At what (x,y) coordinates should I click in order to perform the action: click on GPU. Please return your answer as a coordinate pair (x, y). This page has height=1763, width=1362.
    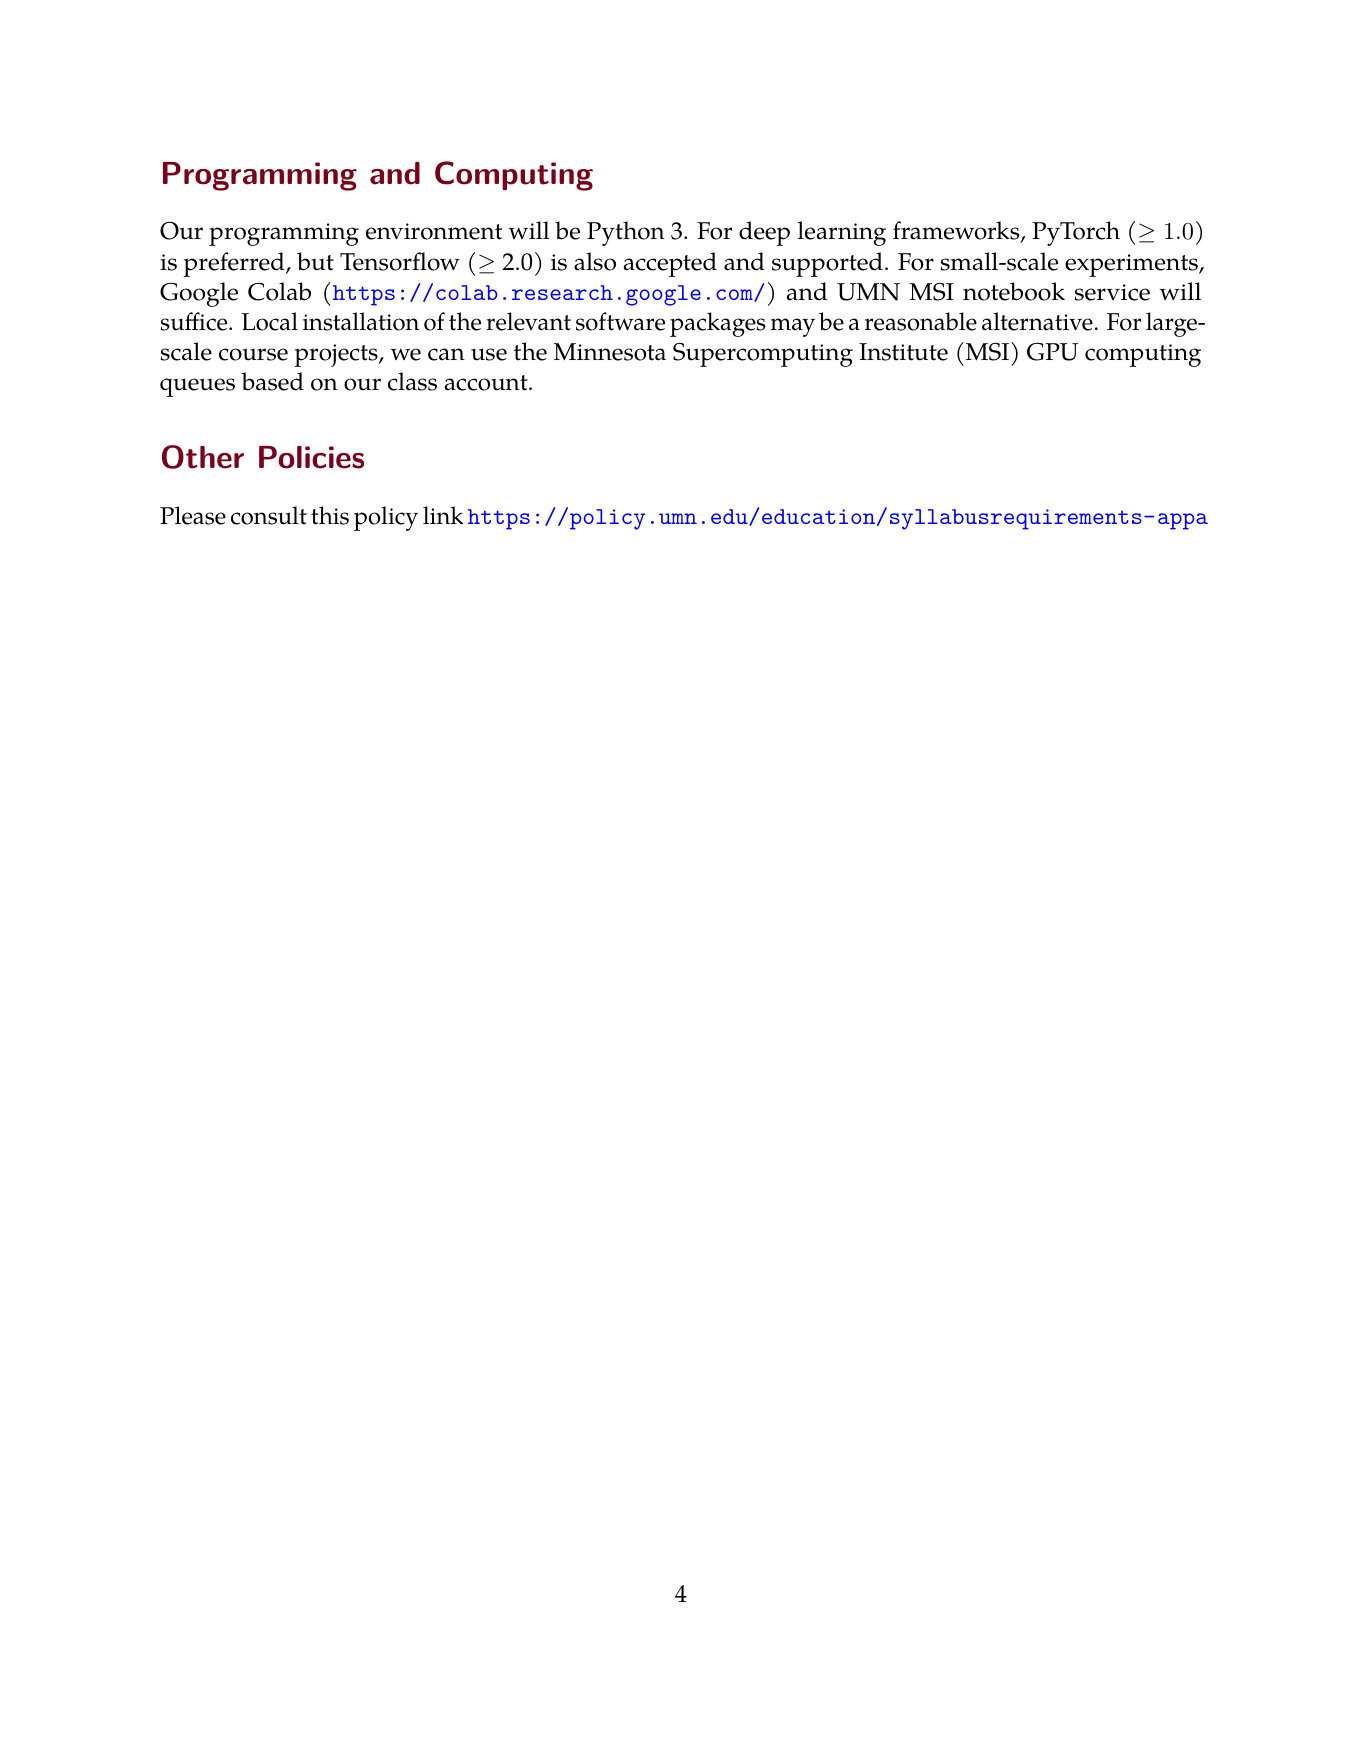
    Looking at the image, I should click on (1052, 351).
